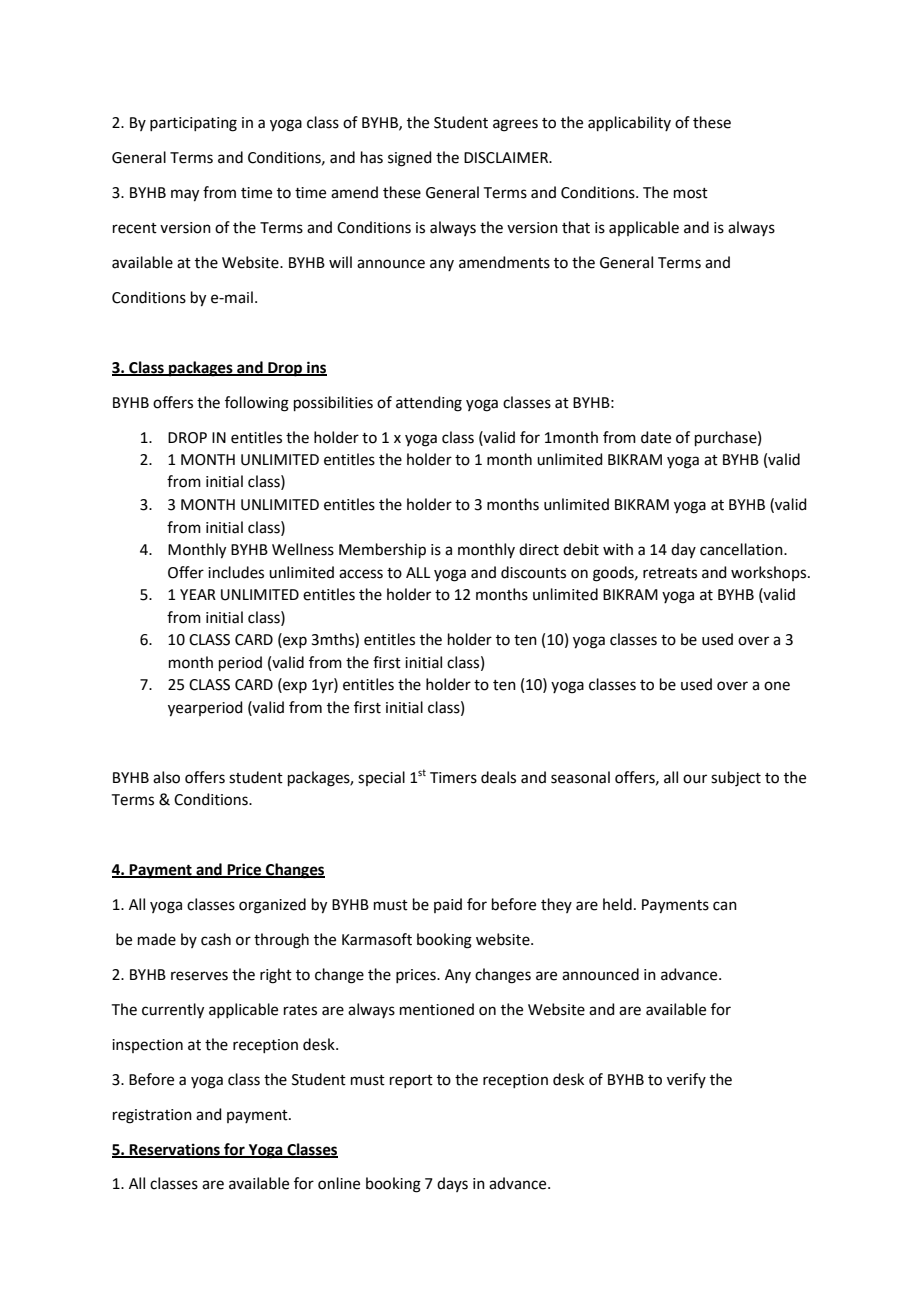  What do you see at coordinates (498, 777) in the screenshot?
I see `deals` at bounding box center [498, 777].
